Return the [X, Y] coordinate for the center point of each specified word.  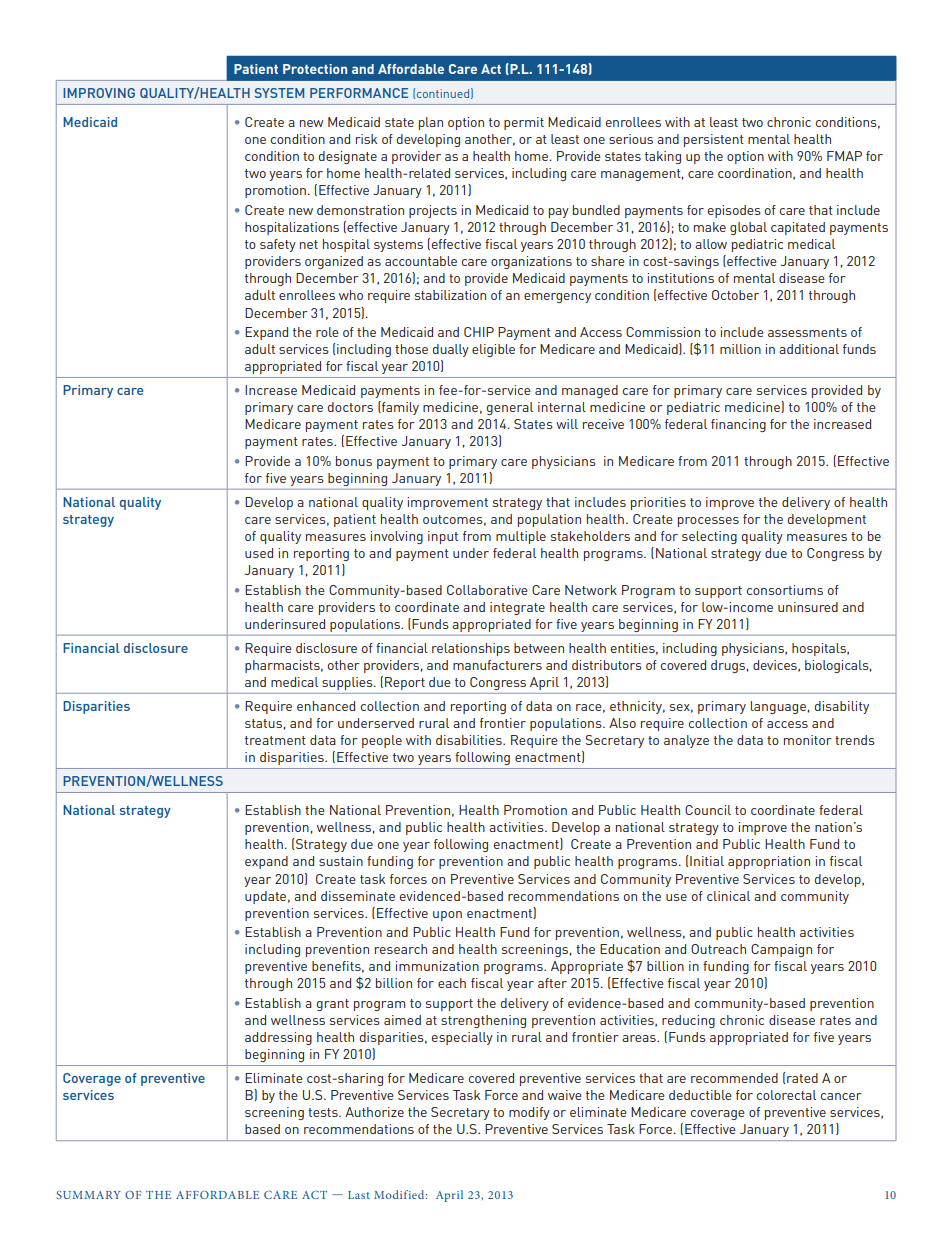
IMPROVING [99, 93]
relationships [471, 649]
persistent [714, 140]
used [259, 553]
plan [431, 123]
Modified [400, 1194]
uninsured [808, 607]
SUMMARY [88, 1195]
